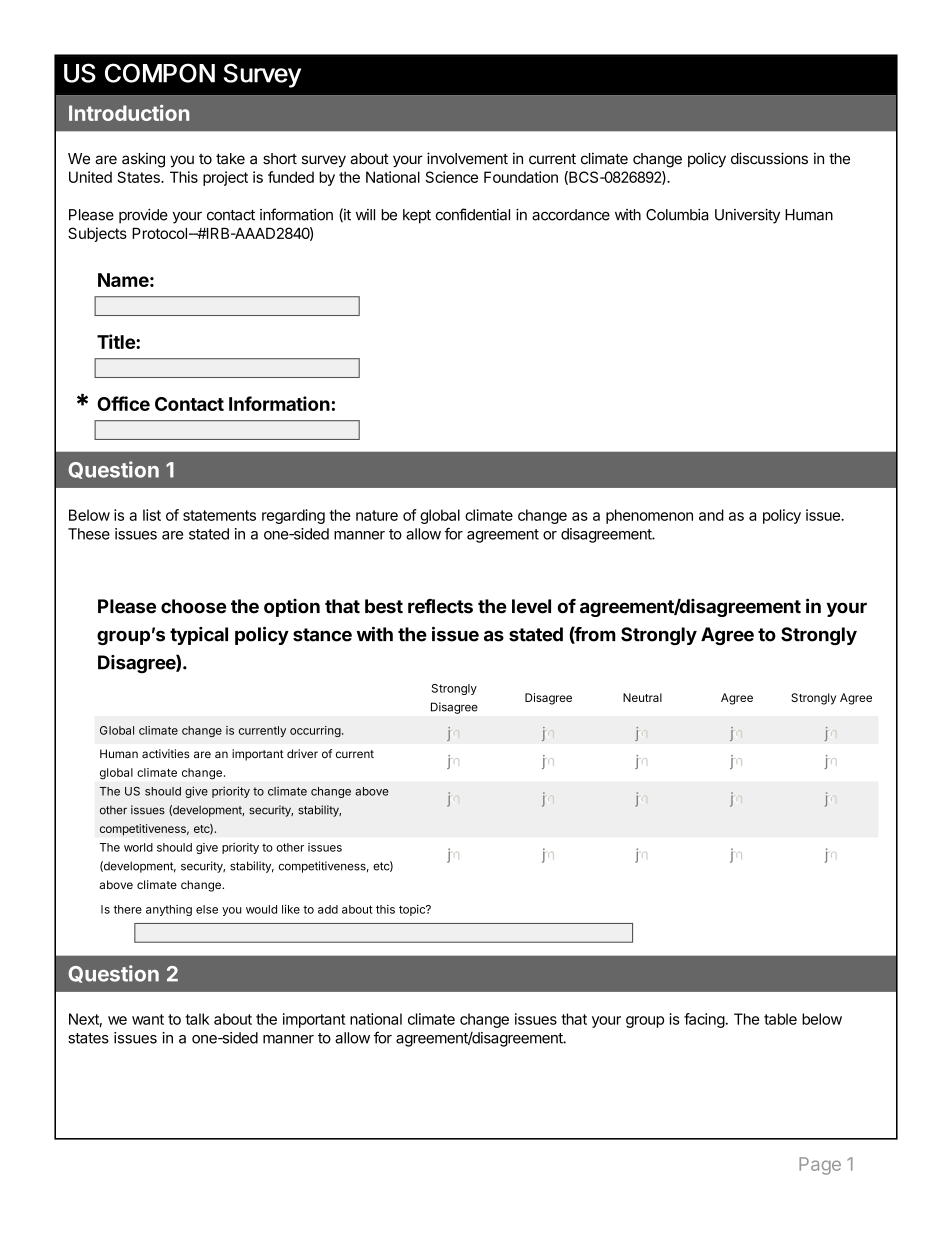 This document has height=1233, width=952. What do you see at coordinates (169, 910) in the document?
I see `anything` at bounding box center [169, 910].
